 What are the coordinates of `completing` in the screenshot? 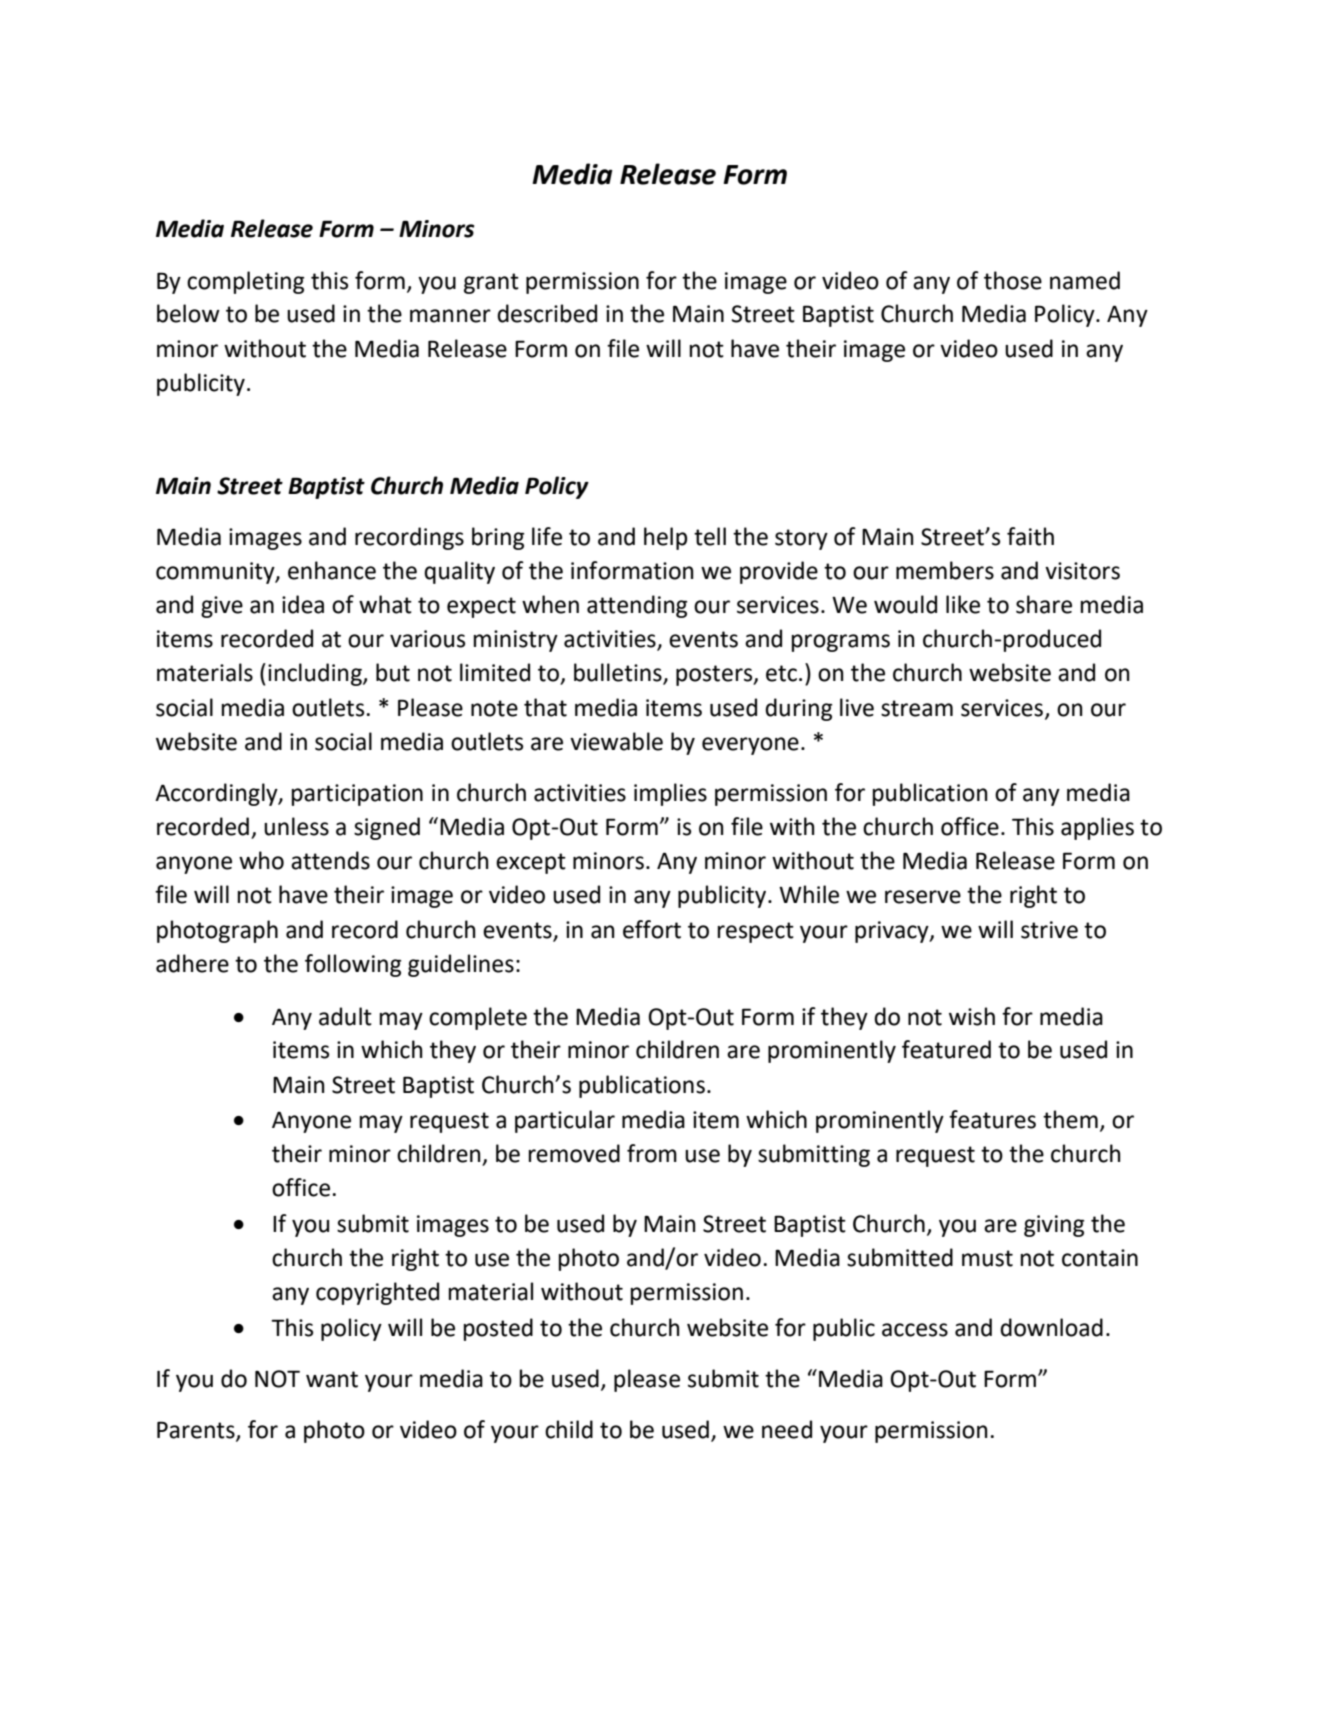 It's located at (245, 282).
